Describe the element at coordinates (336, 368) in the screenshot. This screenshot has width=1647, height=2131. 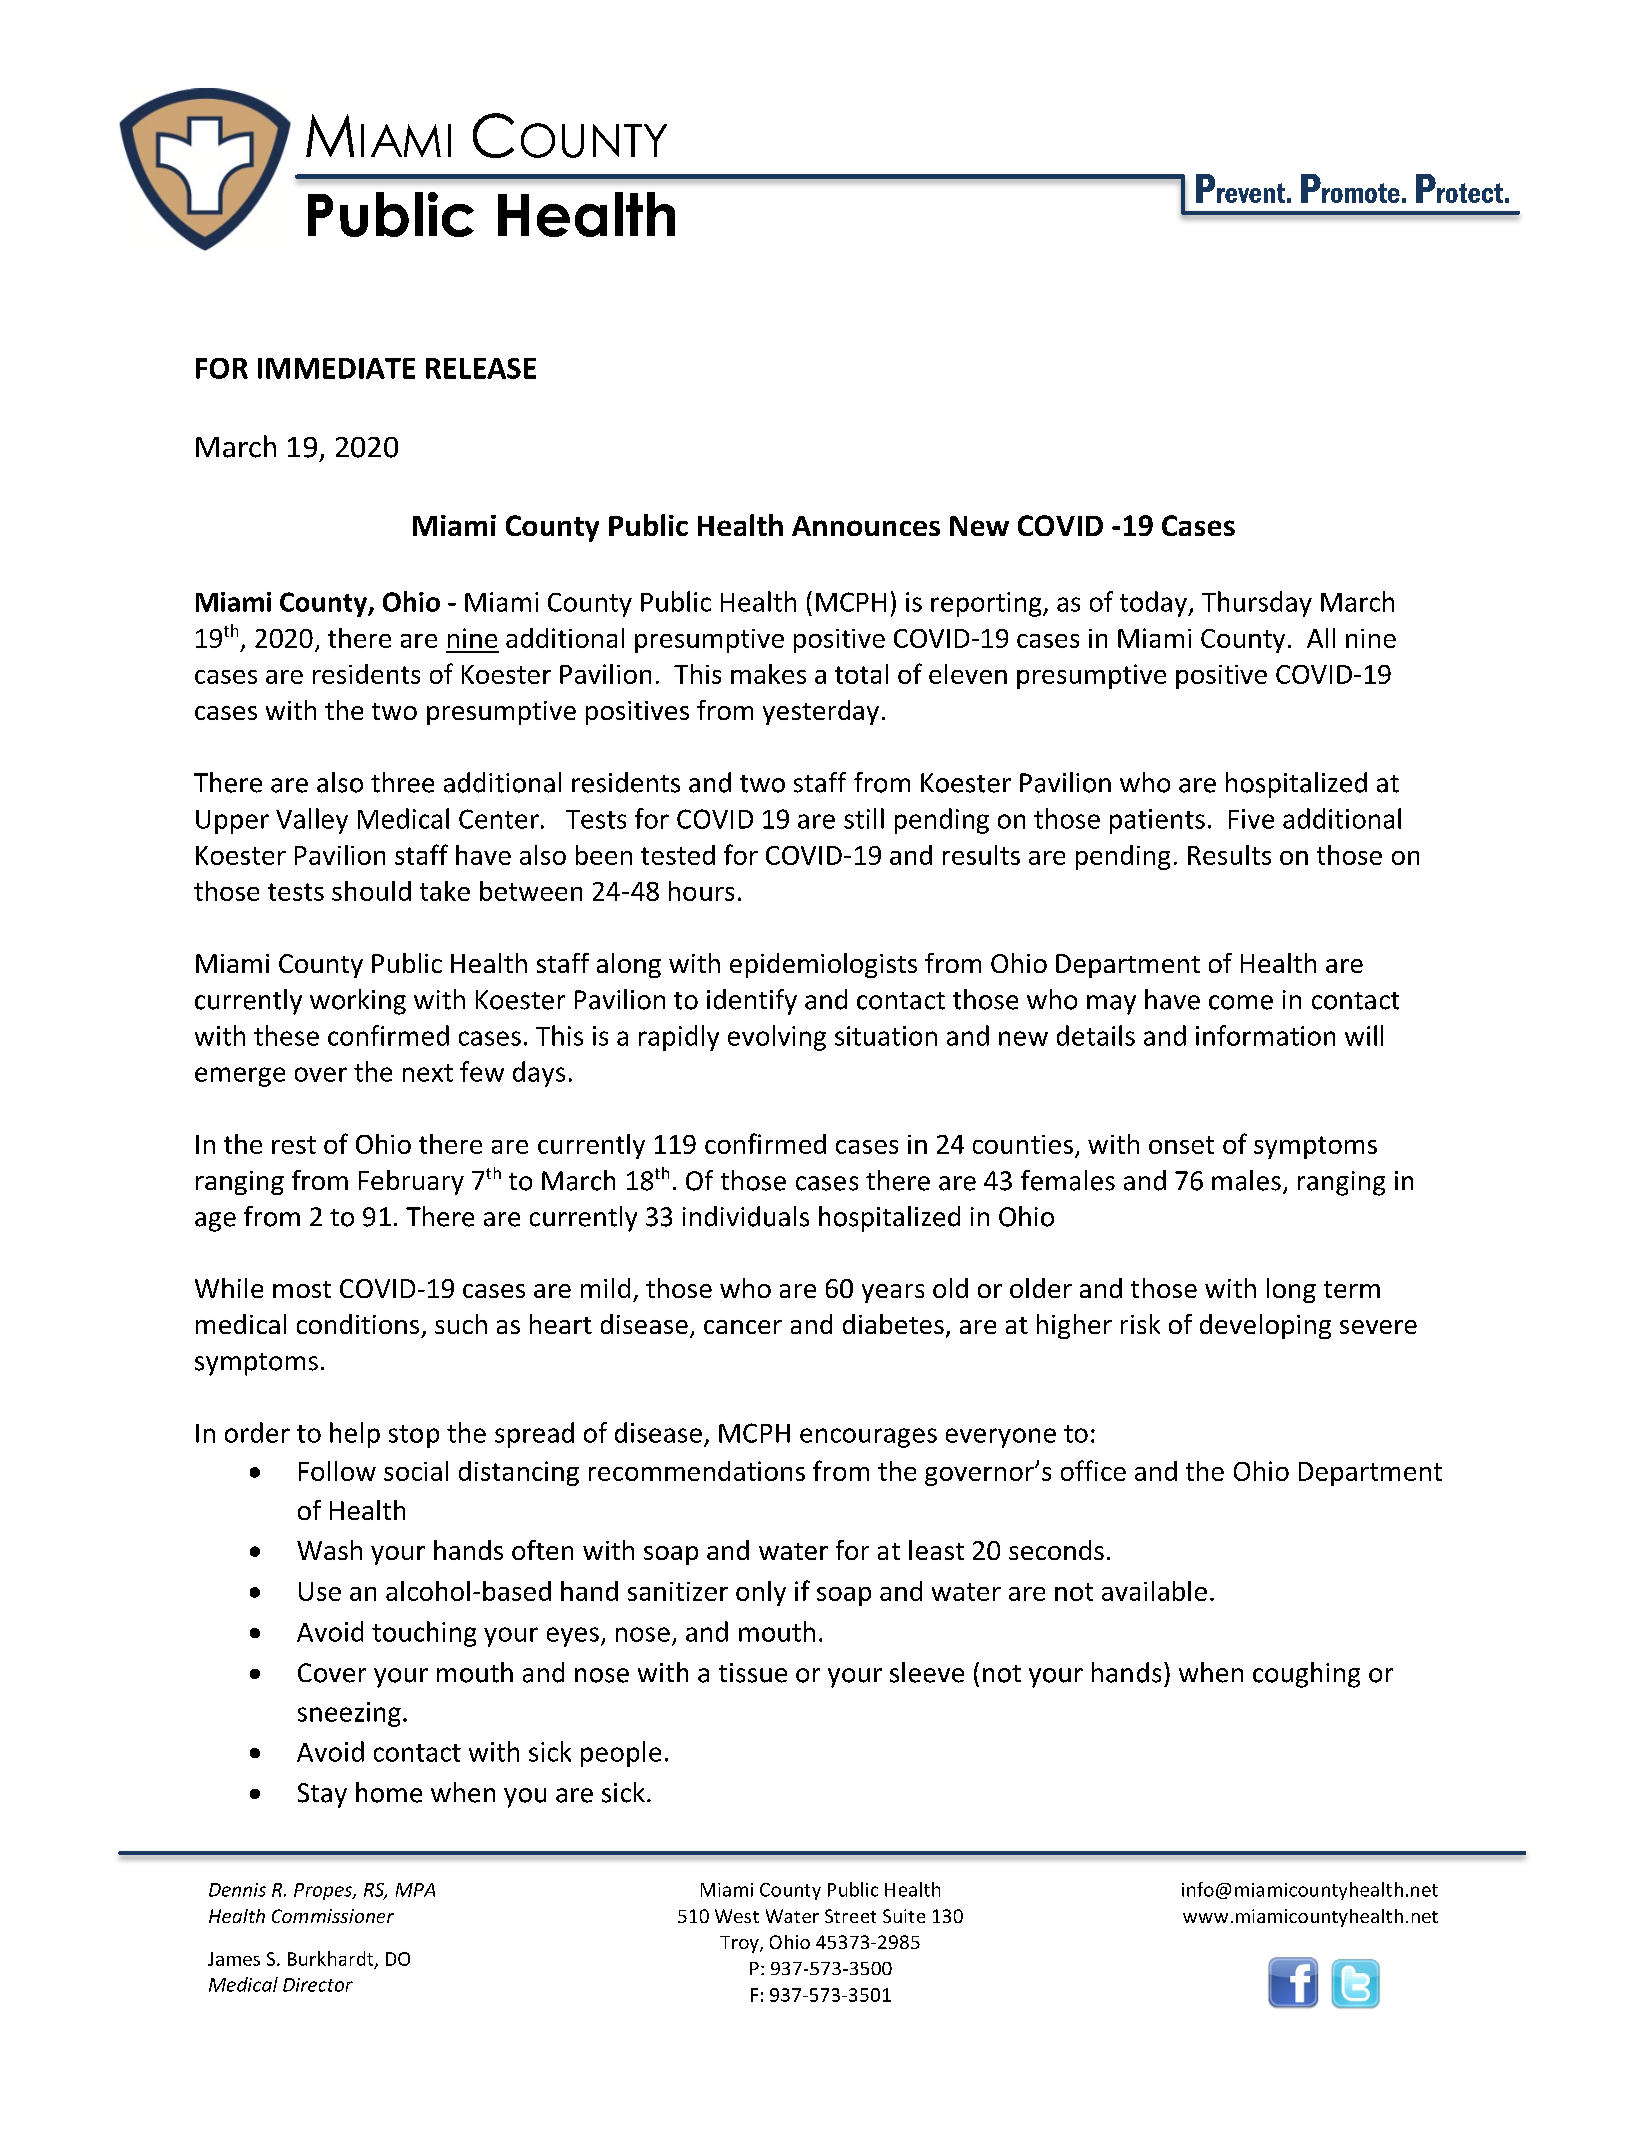
I see `IMMEDIATE` at that location.
